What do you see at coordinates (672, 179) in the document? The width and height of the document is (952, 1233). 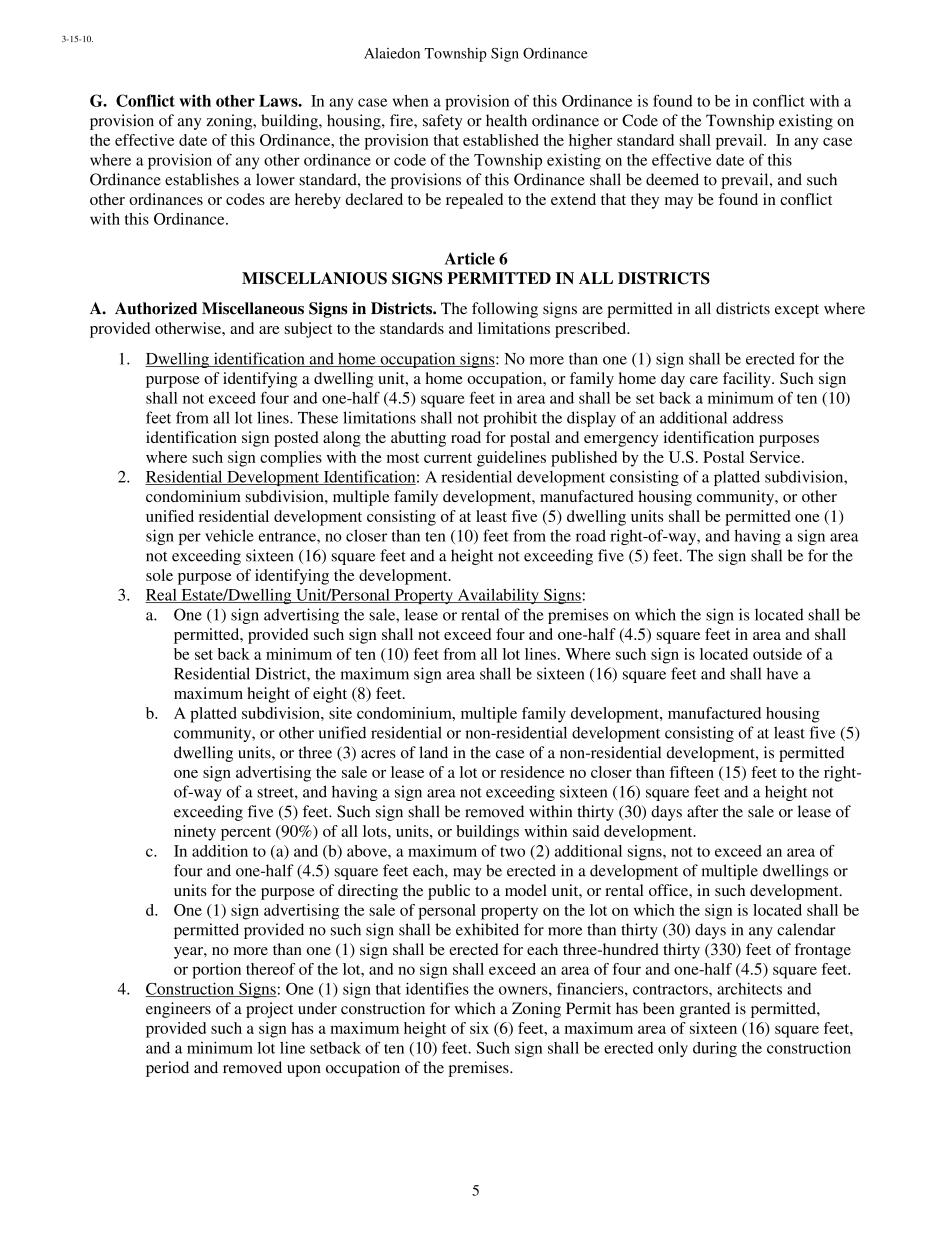 I see `deemed` at bounding box center [672, 179].
